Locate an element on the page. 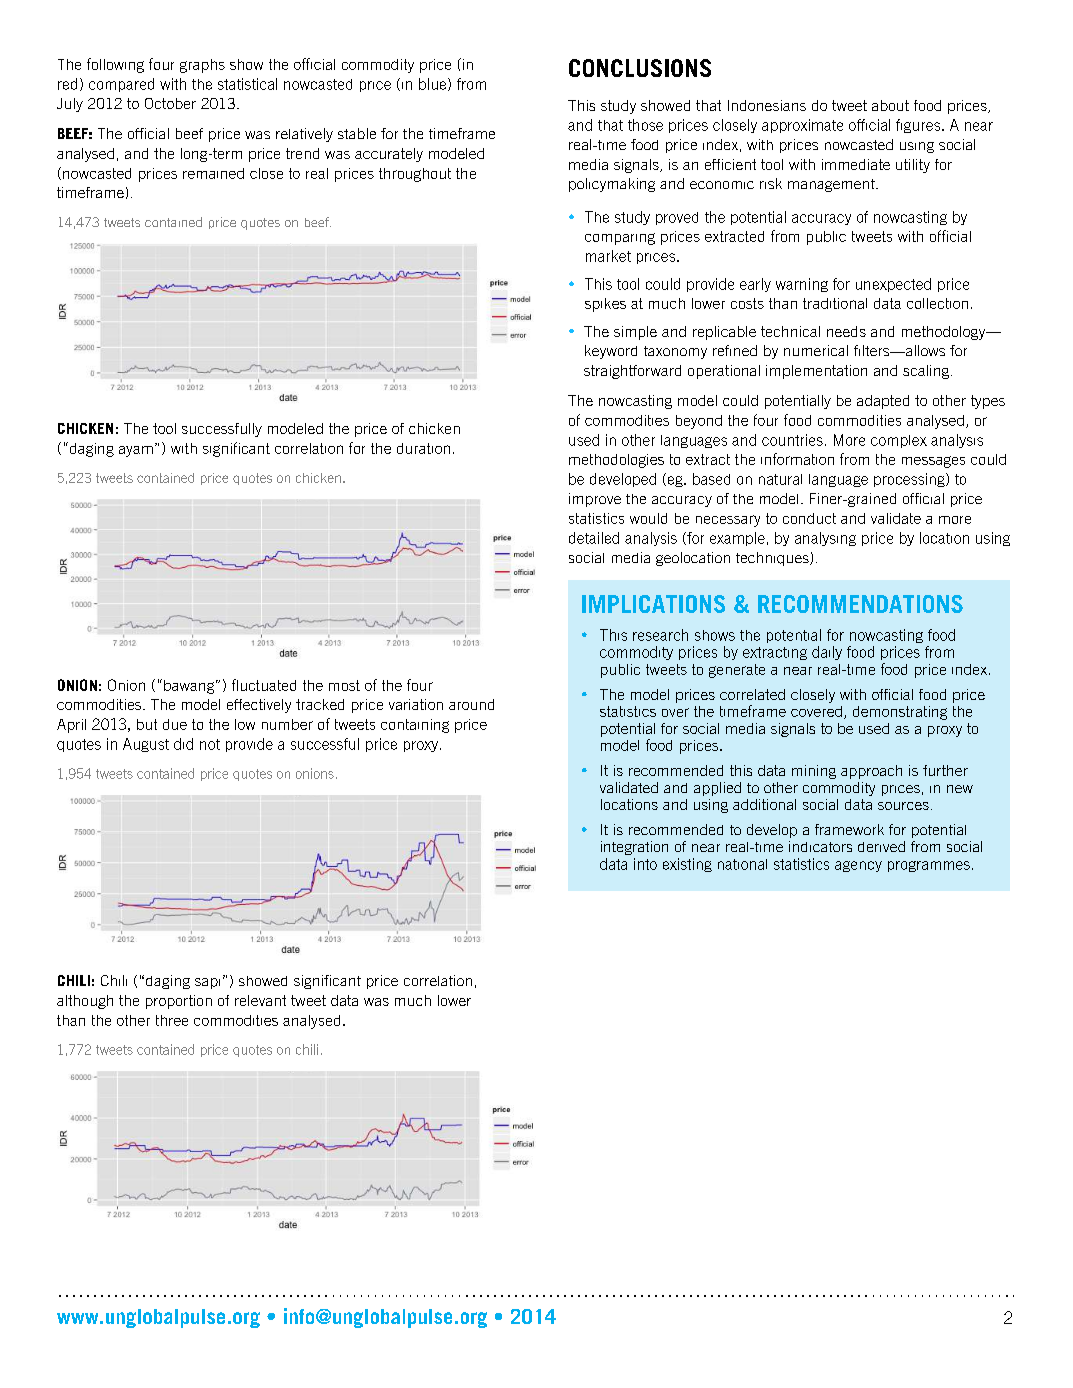 The image size is (1073, 1388). analysing is located at coordinates (825, 539).
